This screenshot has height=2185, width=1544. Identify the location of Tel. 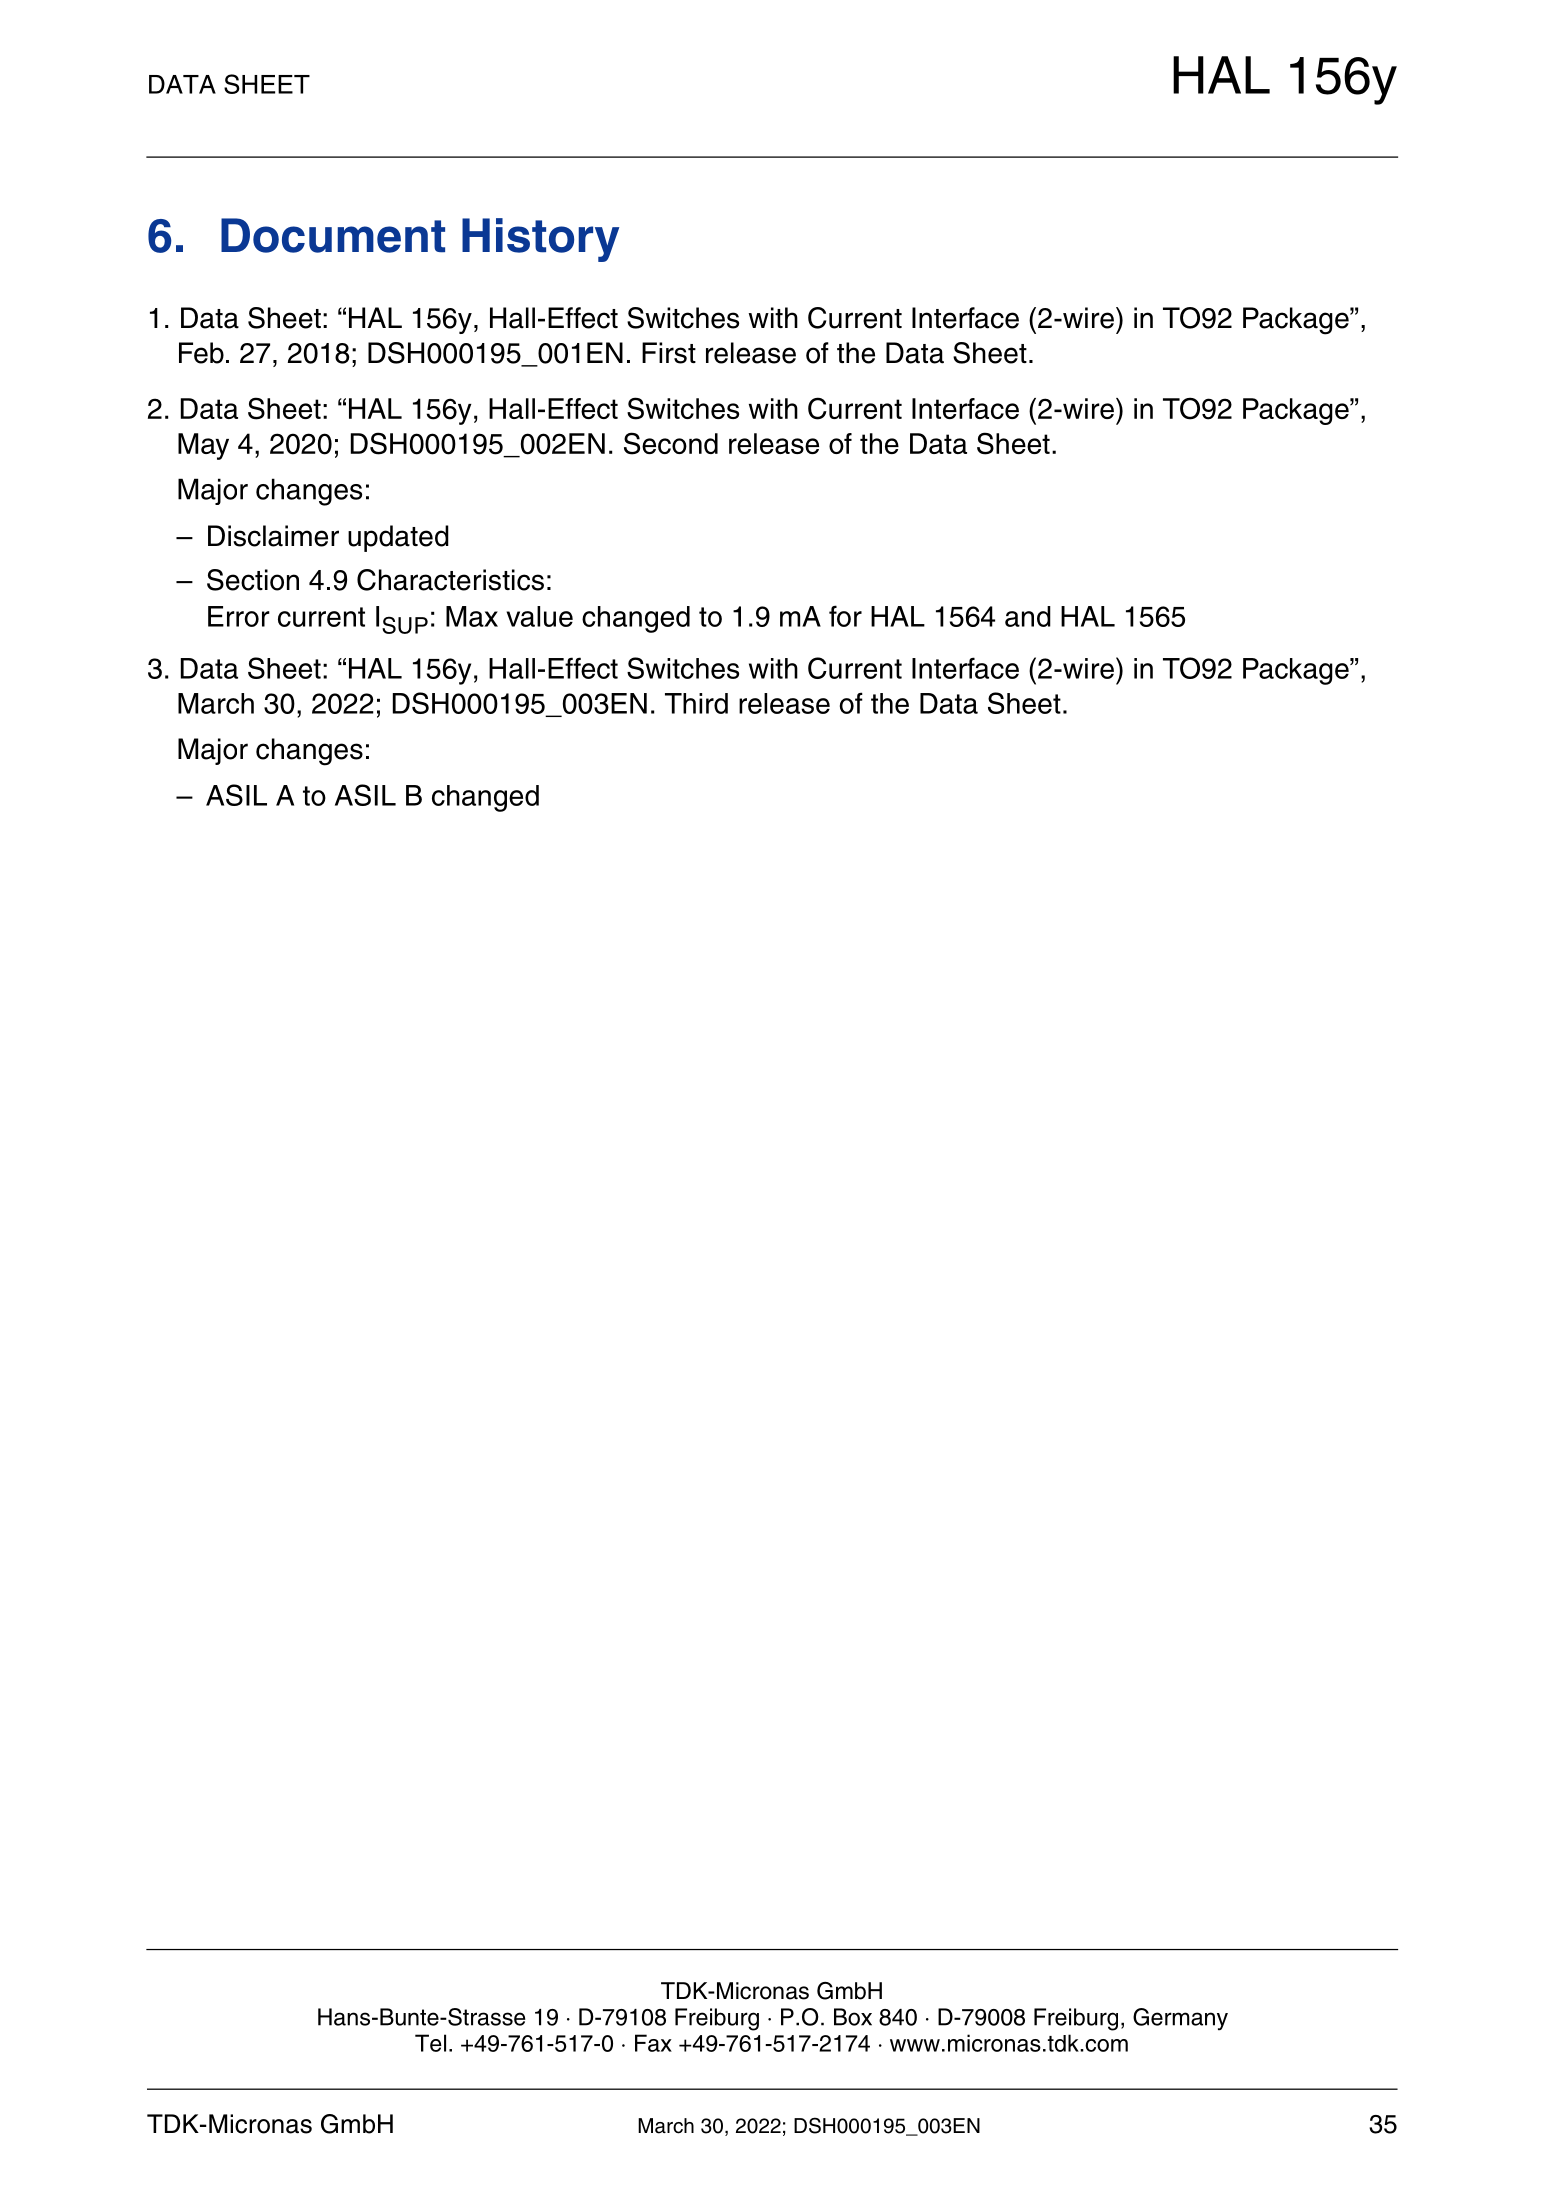
(430, 2043).
